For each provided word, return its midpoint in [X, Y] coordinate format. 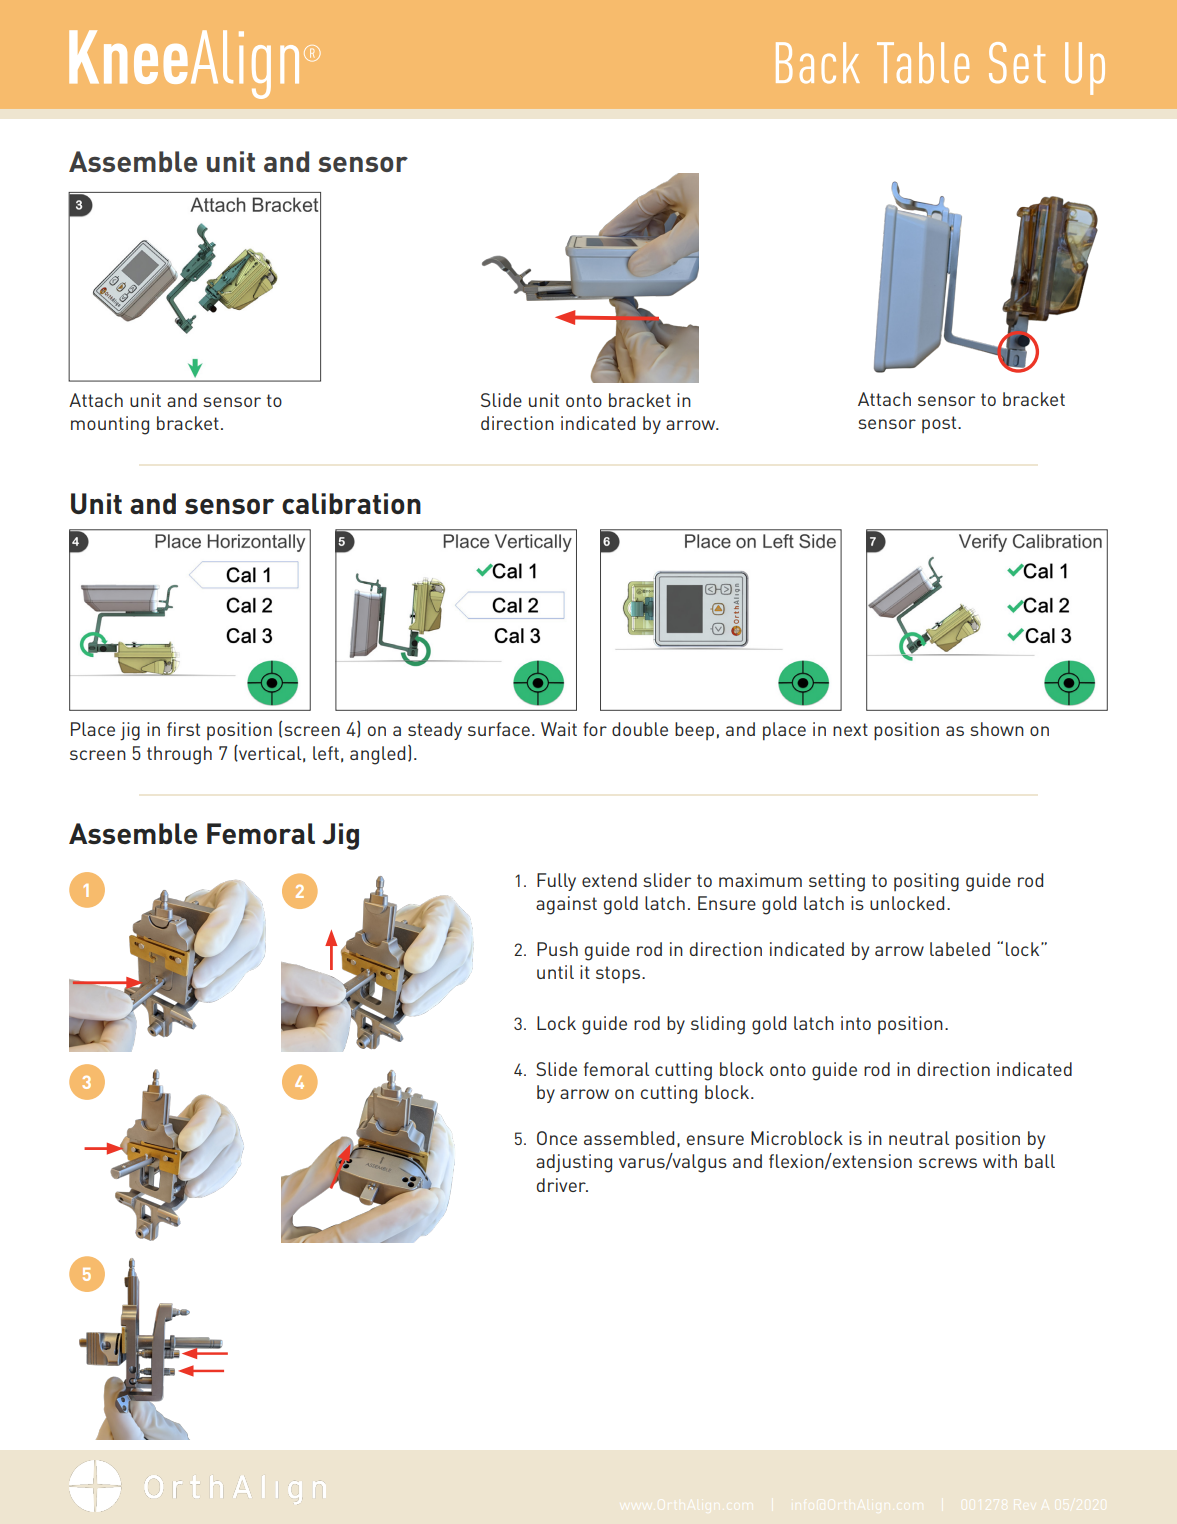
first [183, 729]
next [850, 729]
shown [997, 729]
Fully [556, 882]
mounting [110, 425]
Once [557, 1138]
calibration [351, 503]
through [179, 755]
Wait [559, 729]
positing [926, 882]
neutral [919, 1138]
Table [923, 63]
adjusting [574, 1163]
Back [818, 63]
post [940, 424]
